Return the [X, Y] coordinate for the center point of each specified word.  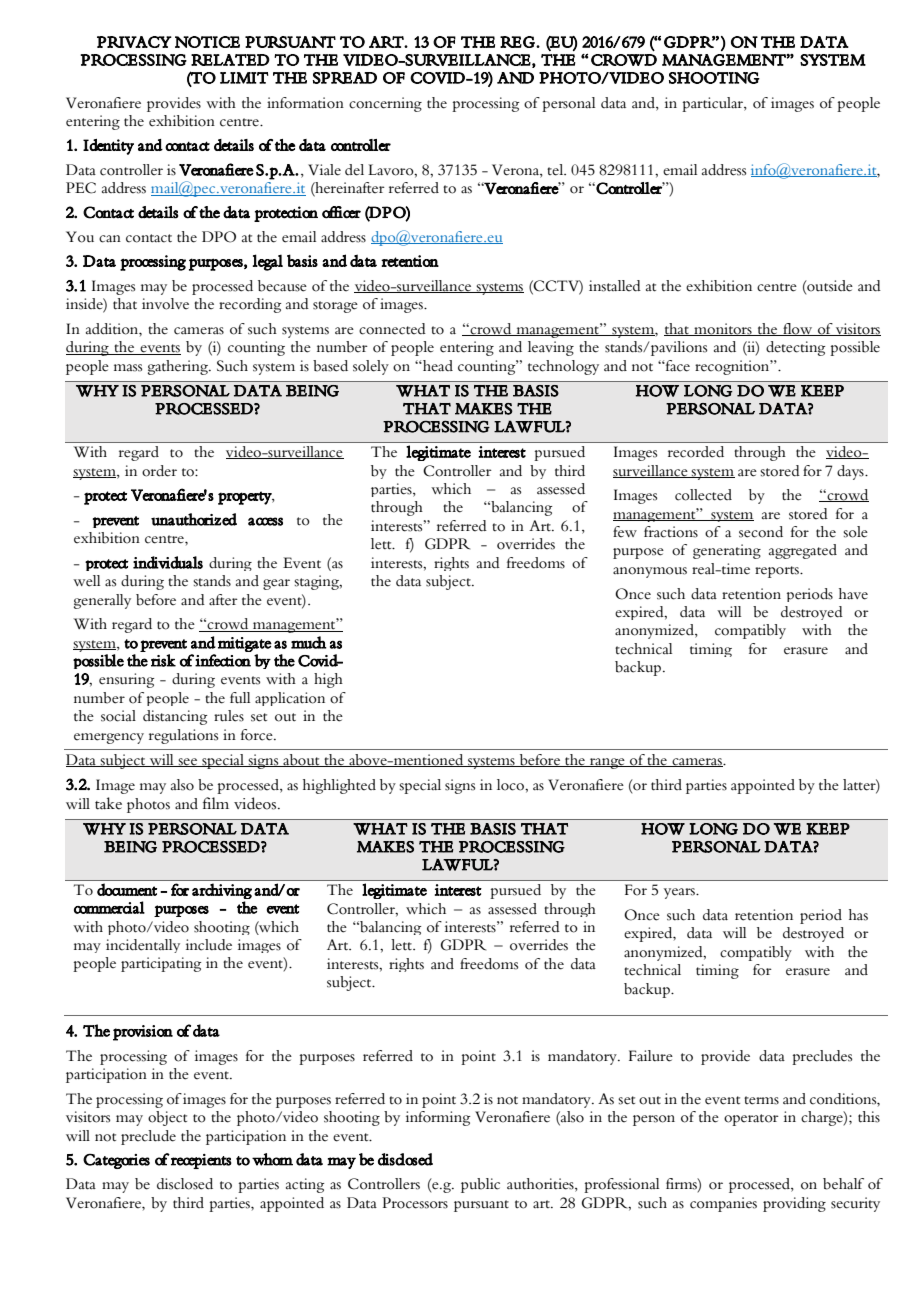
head [437, 366]
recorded [696, 452]
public [480, 1185]
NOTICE [207, 42]
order [159, 471]
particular [714, 104]
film [216, 803]
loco [511, 785]
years [680, 893]
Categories [116, 1161]
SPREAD [345, 78]
